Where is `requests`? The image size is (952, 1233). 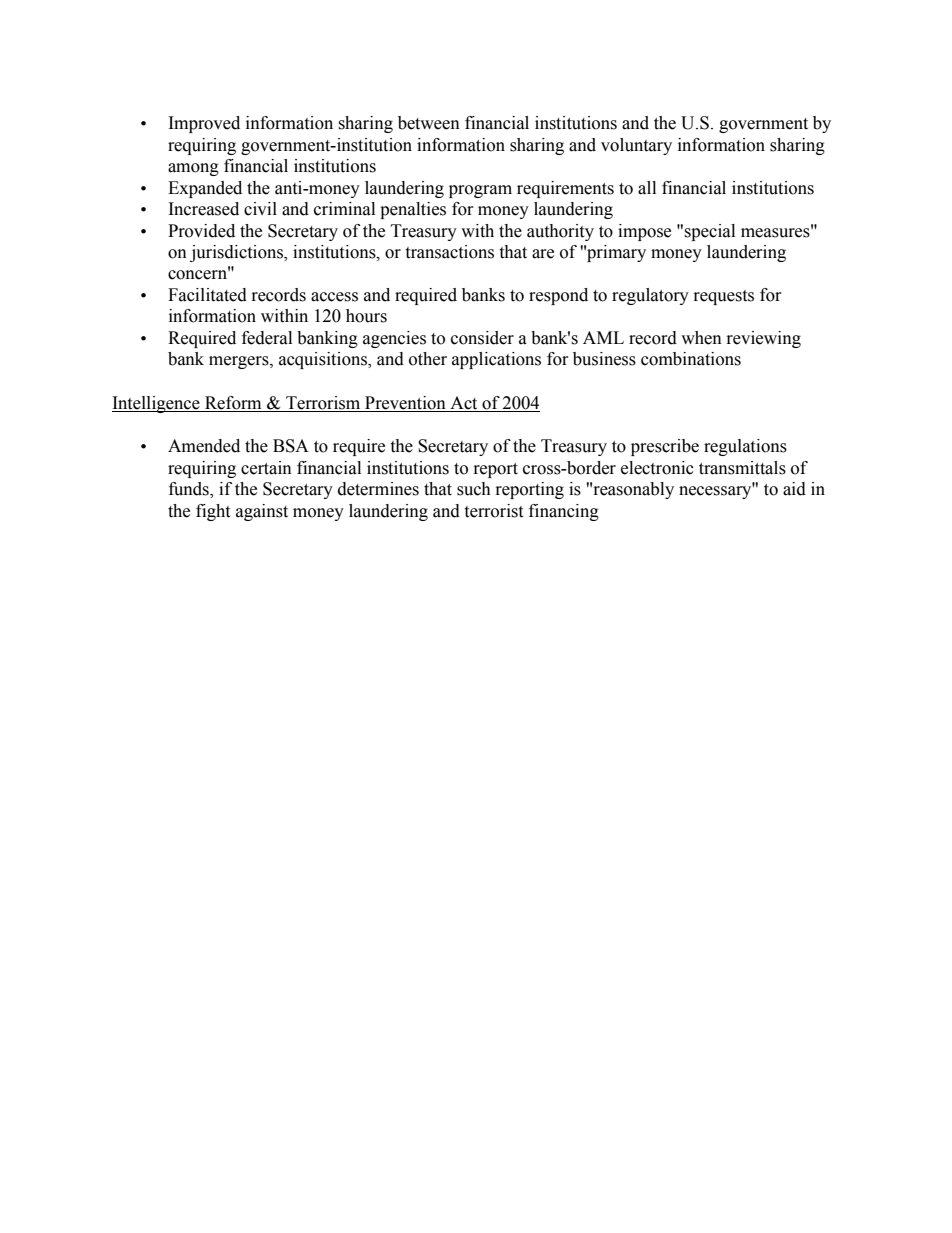
requests is located at coordinates (724, 297).
